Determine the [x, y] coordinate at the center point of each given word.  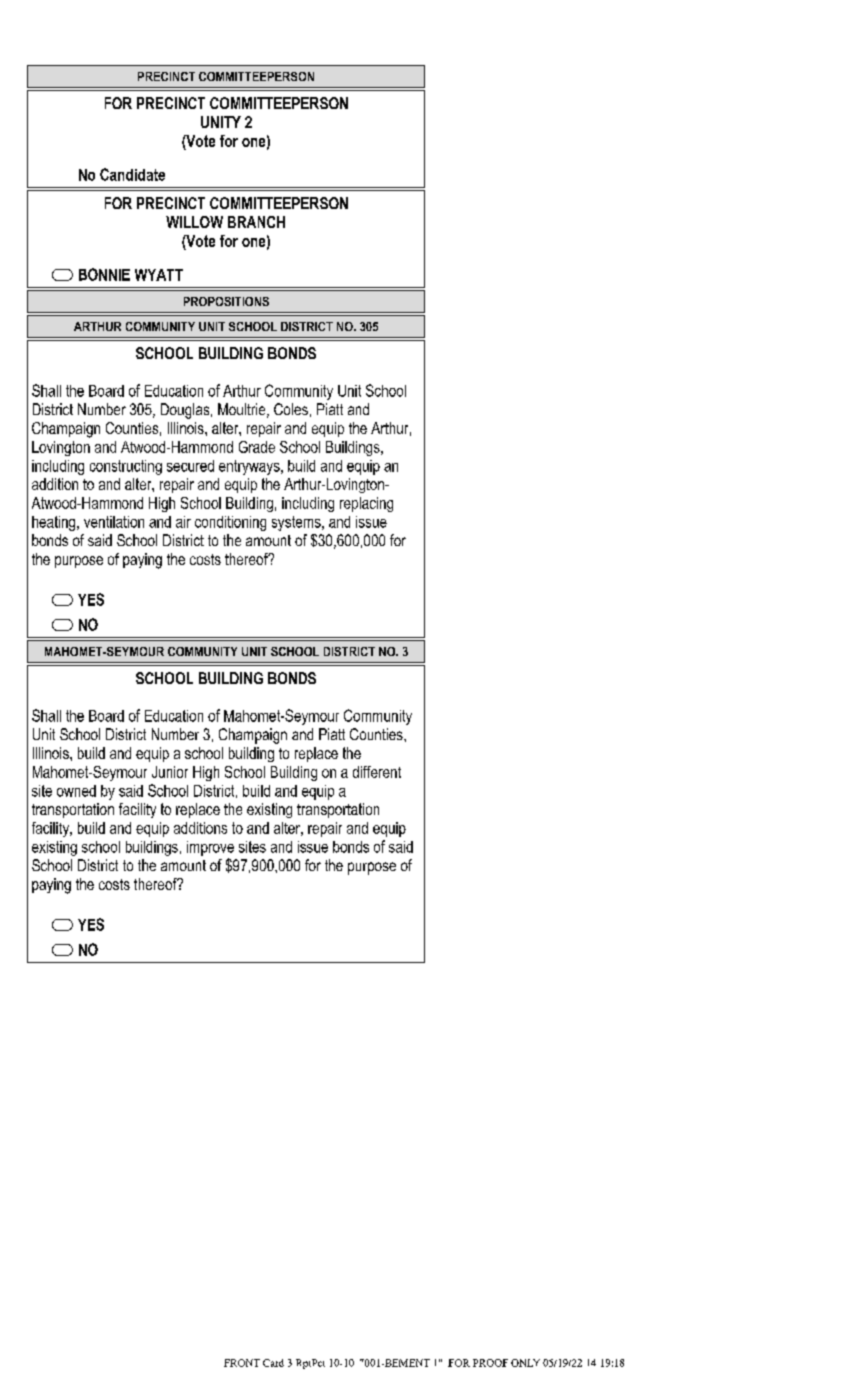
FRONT [242, 1363]
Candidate [132, 174]
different [377, 772]
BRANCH [256, 222]
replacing [366, 504]
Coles [291, 409]
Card [273, 1363]
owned [76, 791]
